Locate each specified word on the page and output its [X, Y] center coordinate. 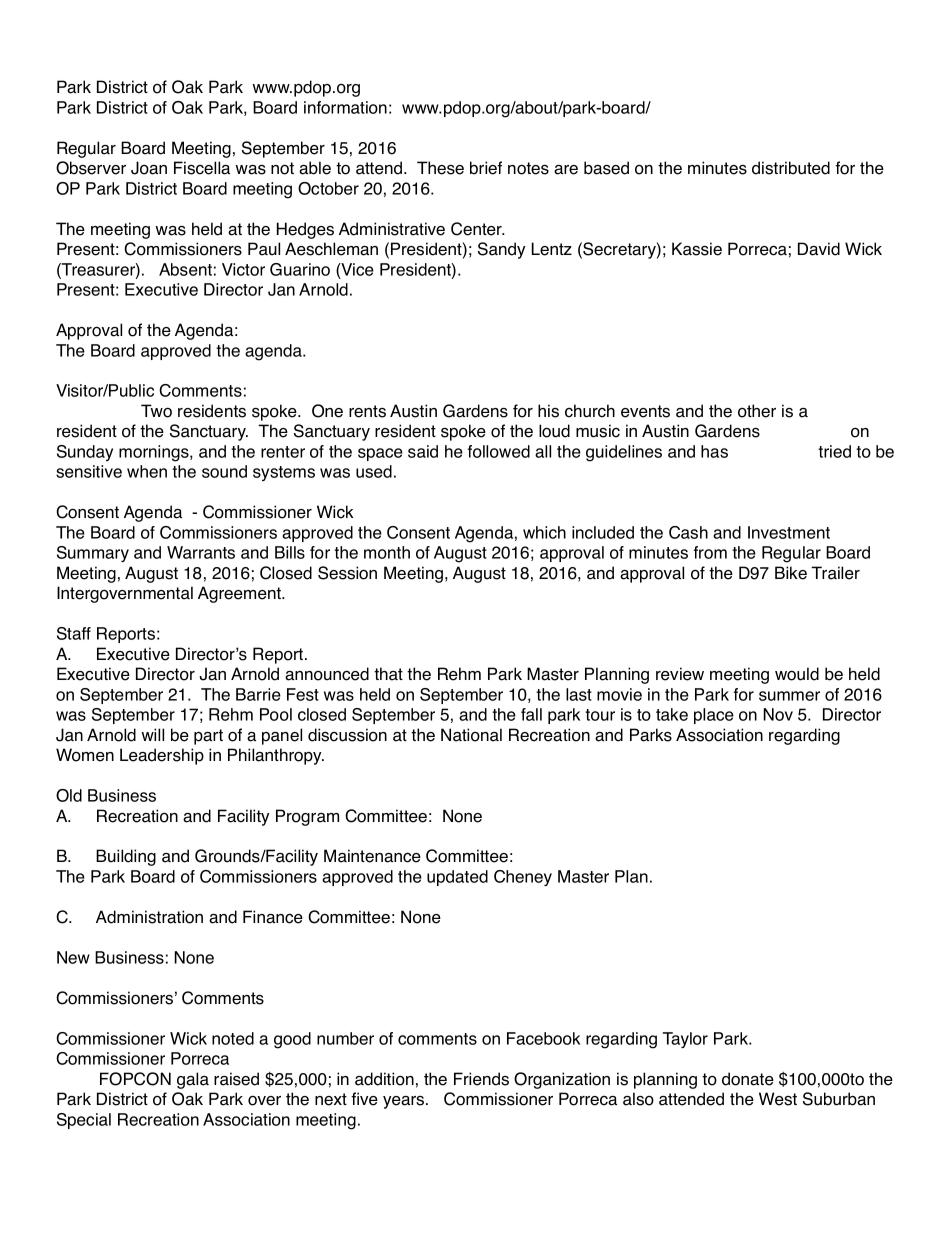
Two [156, 411]
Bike [791, 573]
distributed [791, 168]
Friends [481, 1079]
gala [193, 1080]
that [388, 674]
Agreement [241, 594]
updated [457, 878]
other [757, 411]
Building [126, 857]
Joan [149, 168]
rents [367, 411]
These [440, 168]
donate [748, 1079]
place [714, 716]
